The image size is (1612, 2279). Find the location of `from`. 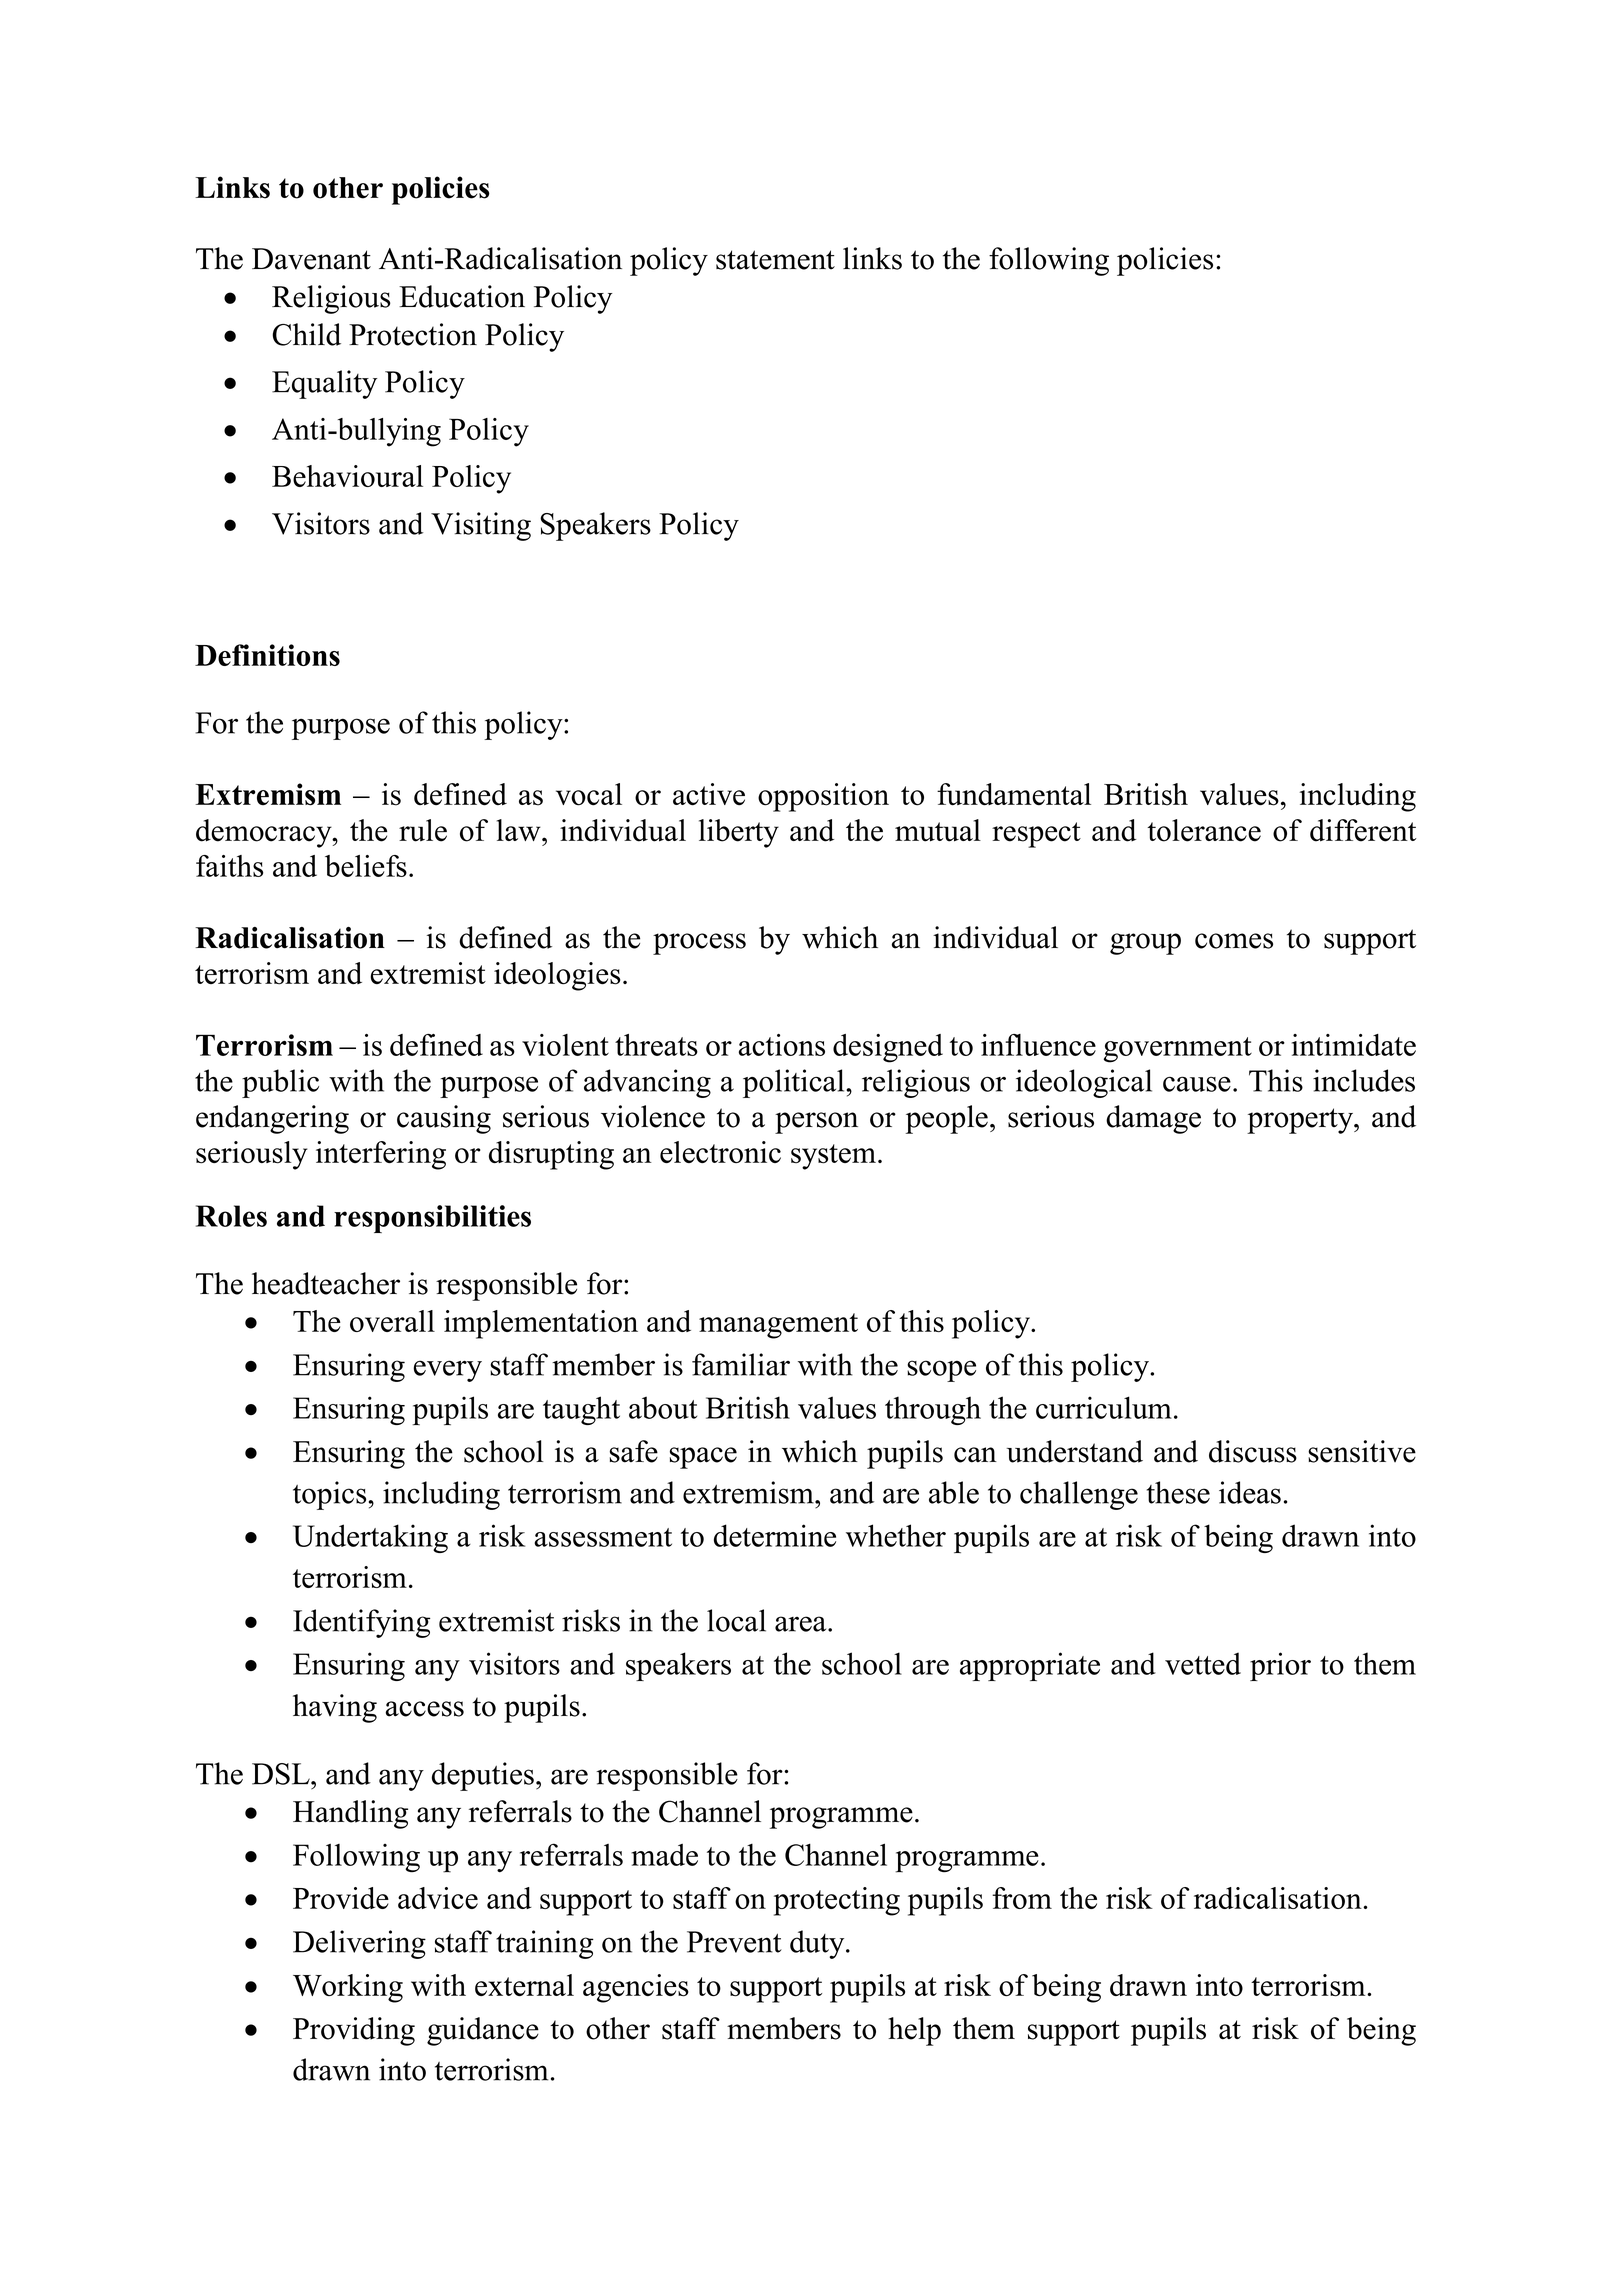

from is located at coordinates (1022, 1898).
